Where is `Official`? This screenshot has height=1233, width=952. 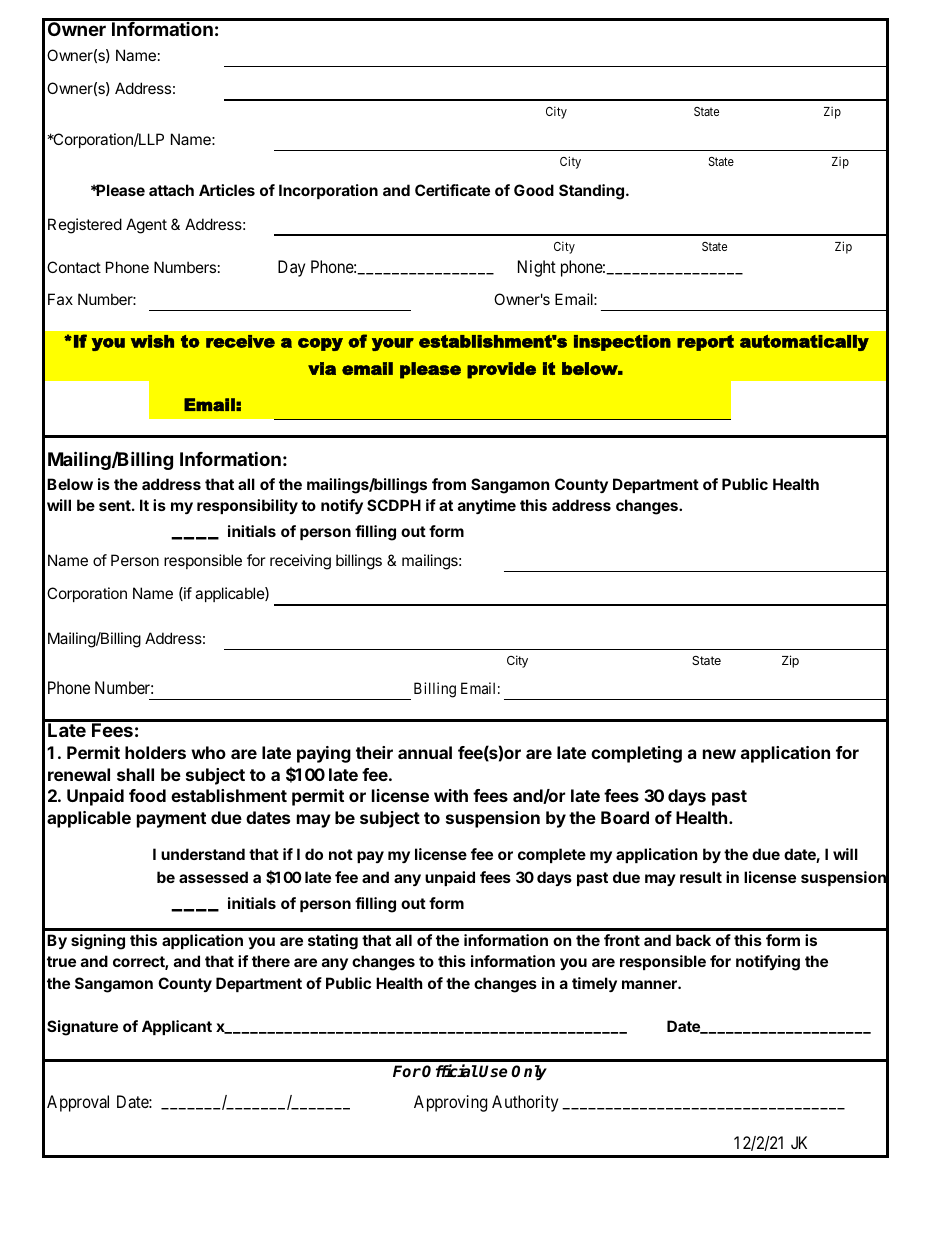 Official is located at coordinates (450, 1071).
